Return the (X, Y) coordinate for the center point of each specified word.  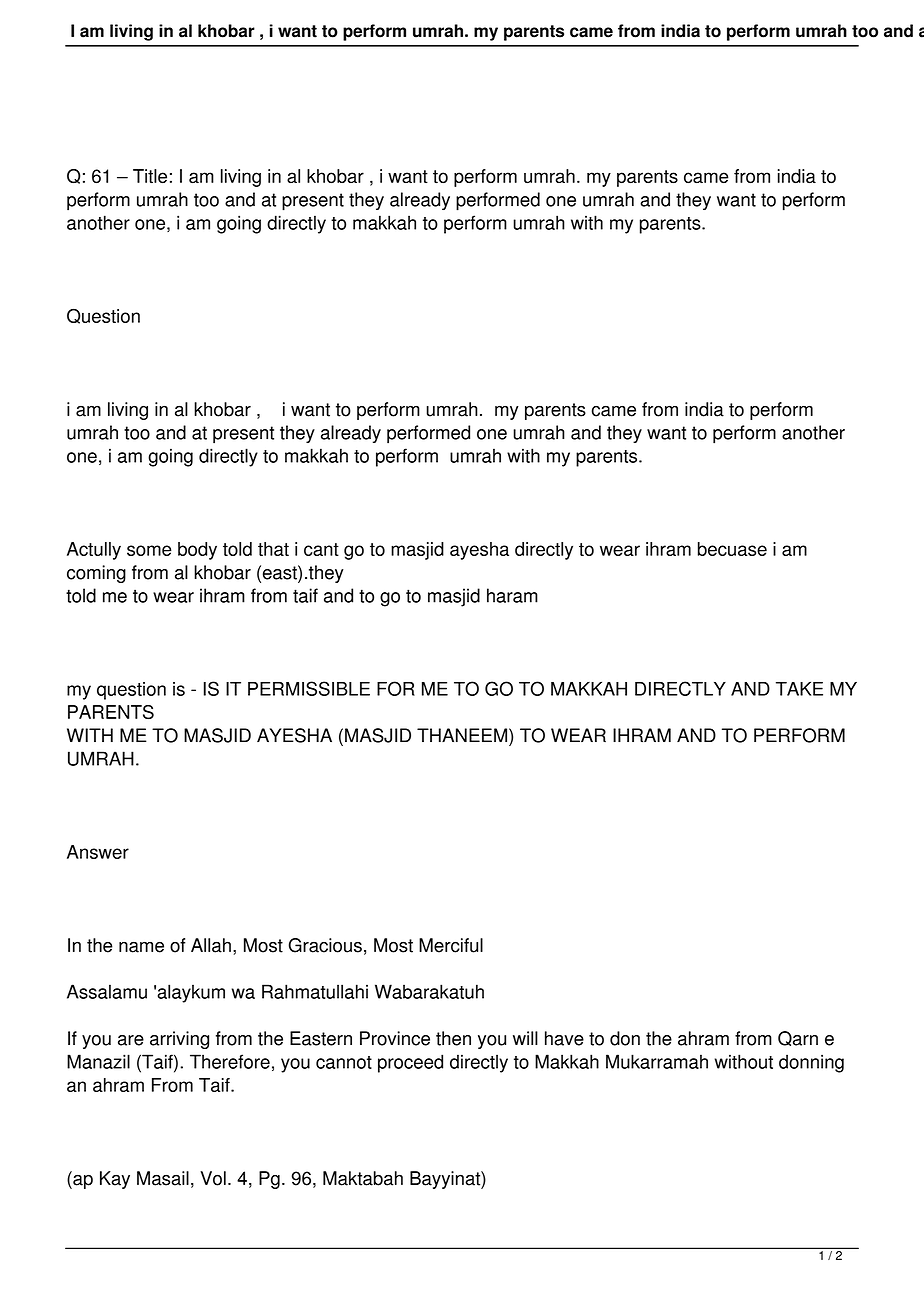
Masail (163, 1178)
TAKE (799, 689)
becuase (732, 549)
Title (150, 176)
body (197, 551)
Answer (98, 852)
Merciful (451, 945)
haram (512, 595)
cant (321, 549)
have (564, 1038)
